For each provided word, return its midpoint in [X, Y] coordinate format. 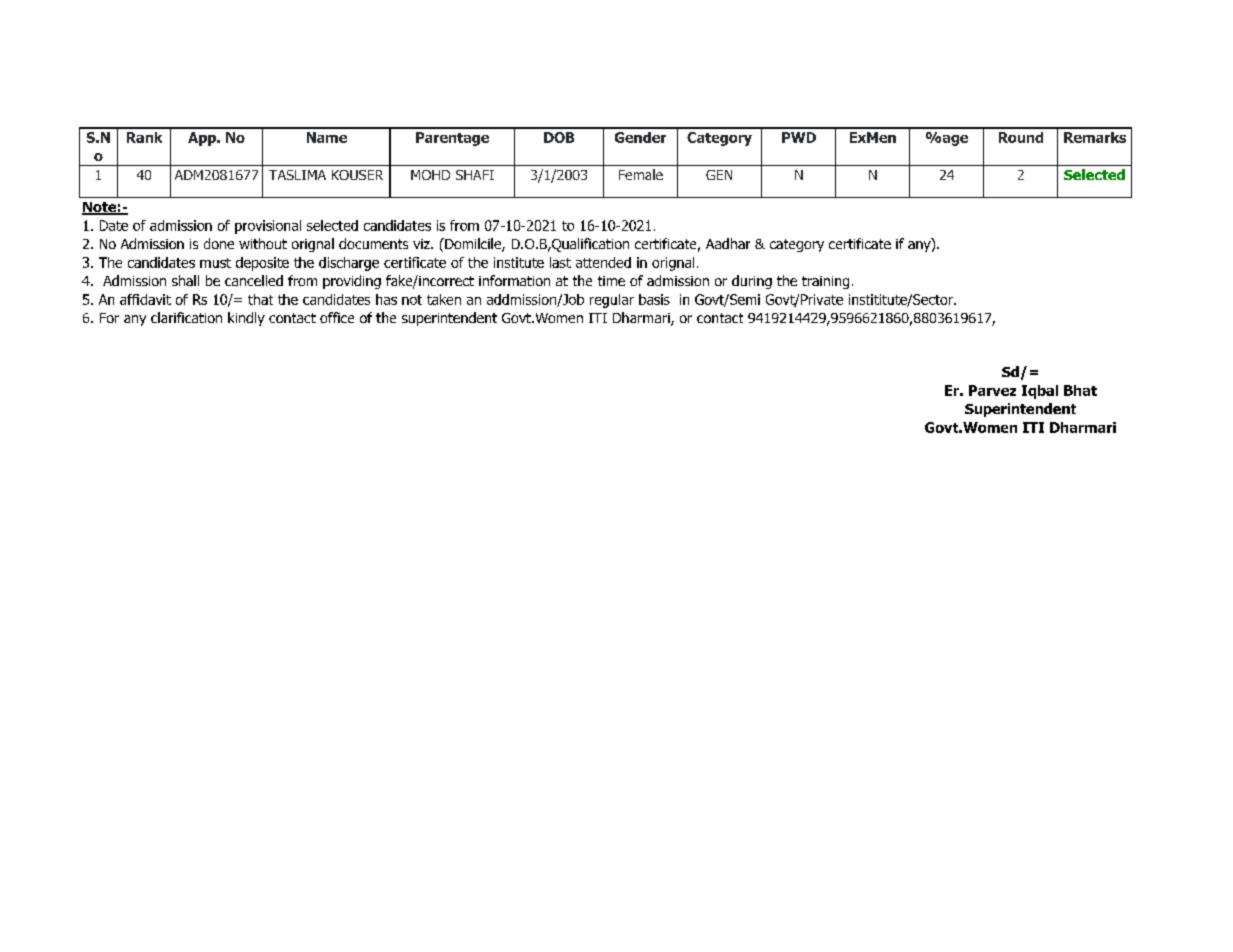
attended [603, 262]
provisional [268, 227]
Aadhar [728, 243]
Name [327, 137]
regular [612, 301]
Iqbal [1040, 392]
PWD [799, 137]
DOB [559, 137]
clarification [186, 317]
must [215, 263]
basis [654, 299]
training [825, 282]
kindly [246, 319]
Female [641, 174]
